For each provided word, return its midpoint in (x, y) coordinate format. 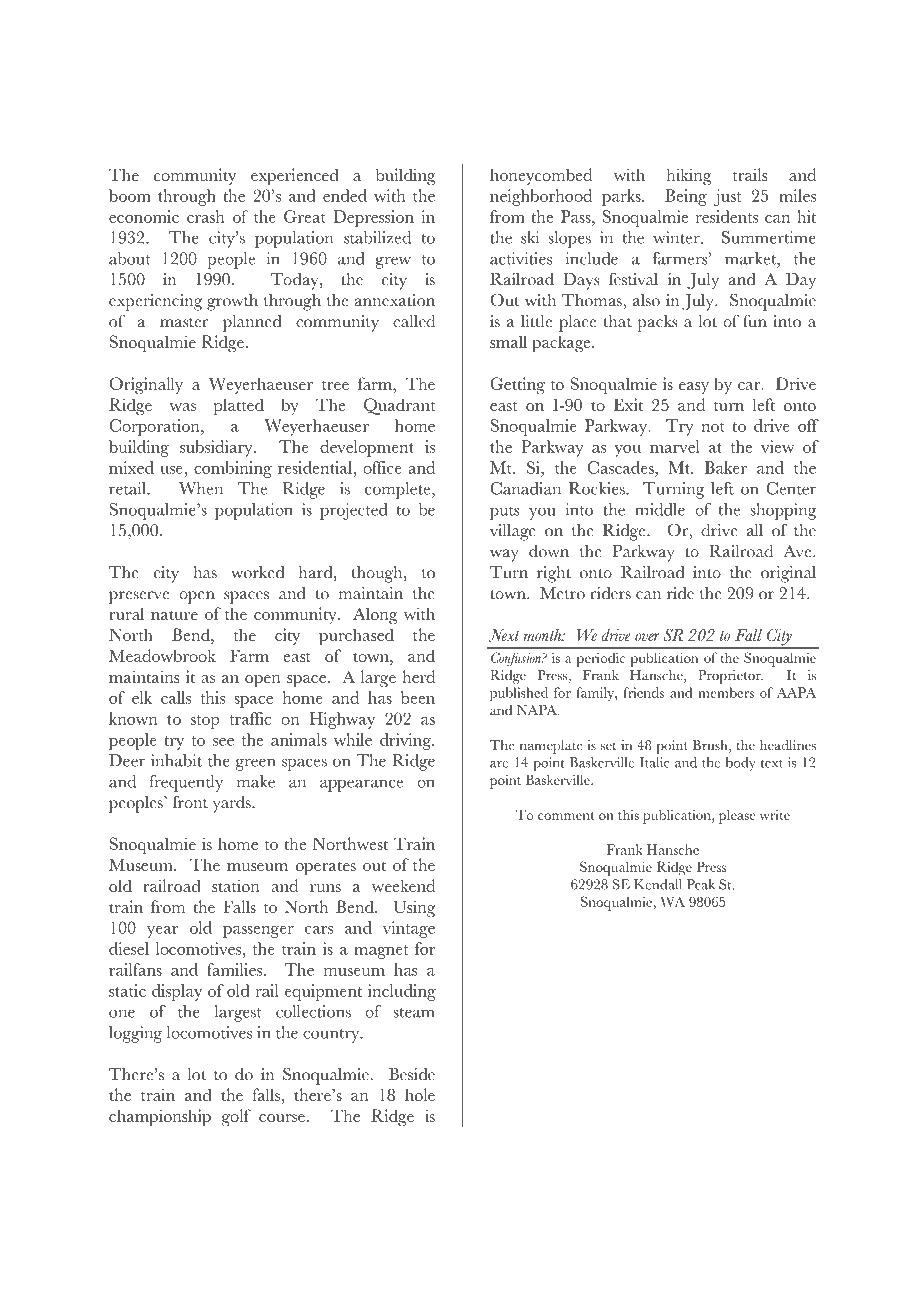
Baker (726, 467)
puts (504, 513)
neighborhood (541, 197)
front (190, 802)
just (727, 197)
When (201, 488)
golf (236, 1117)
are (499, 764)
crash (206, 216)
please (737, 816)
